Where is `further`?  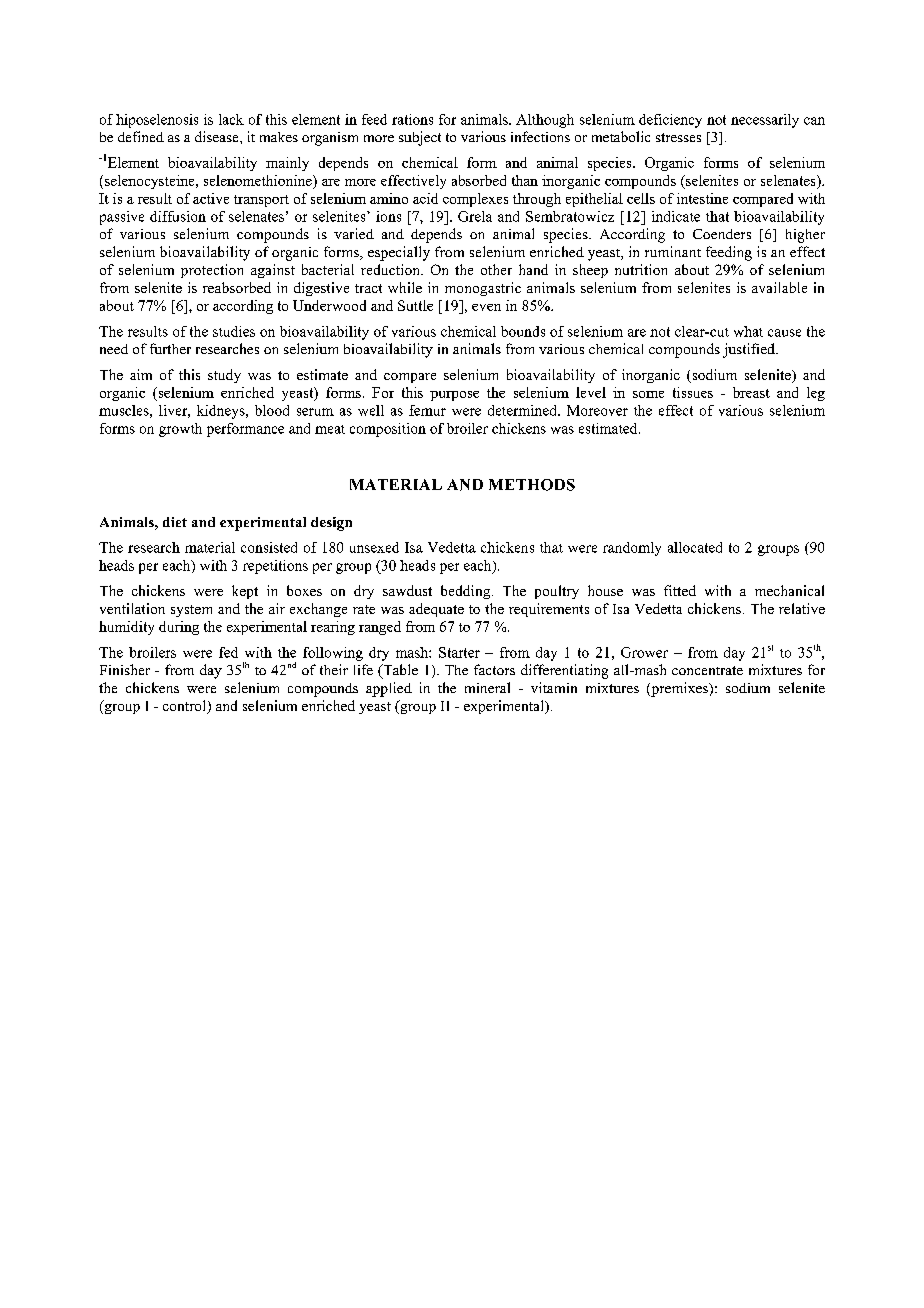
further is located at coordinates (170, 348).
